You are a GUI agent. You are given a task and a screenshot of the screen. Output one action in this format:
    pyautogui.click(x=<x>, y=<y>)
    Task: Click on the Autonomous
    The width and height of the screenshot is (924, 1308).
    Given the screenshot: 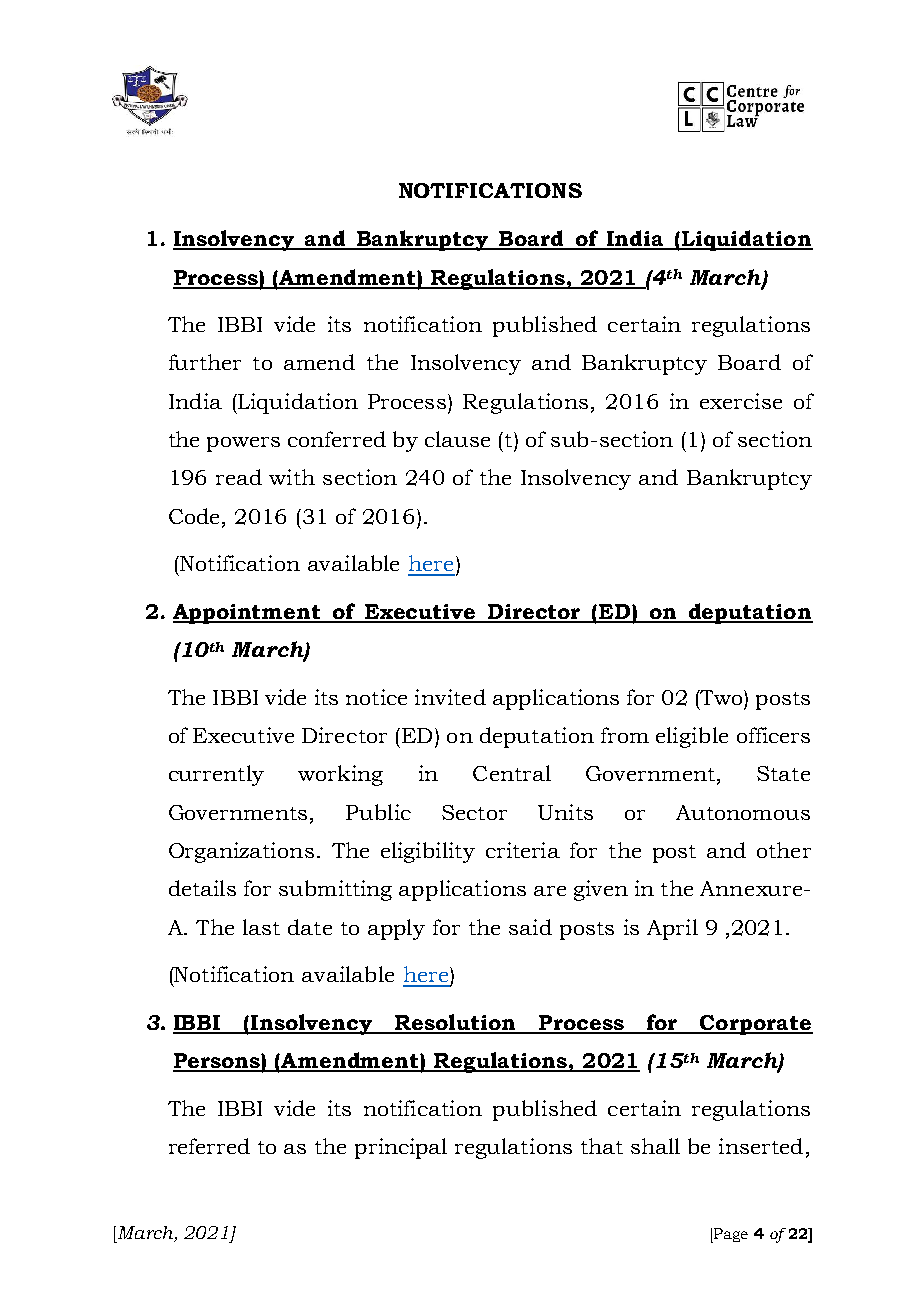 What is the action you would take?
    pyautogui.click(x=743, y=812)
